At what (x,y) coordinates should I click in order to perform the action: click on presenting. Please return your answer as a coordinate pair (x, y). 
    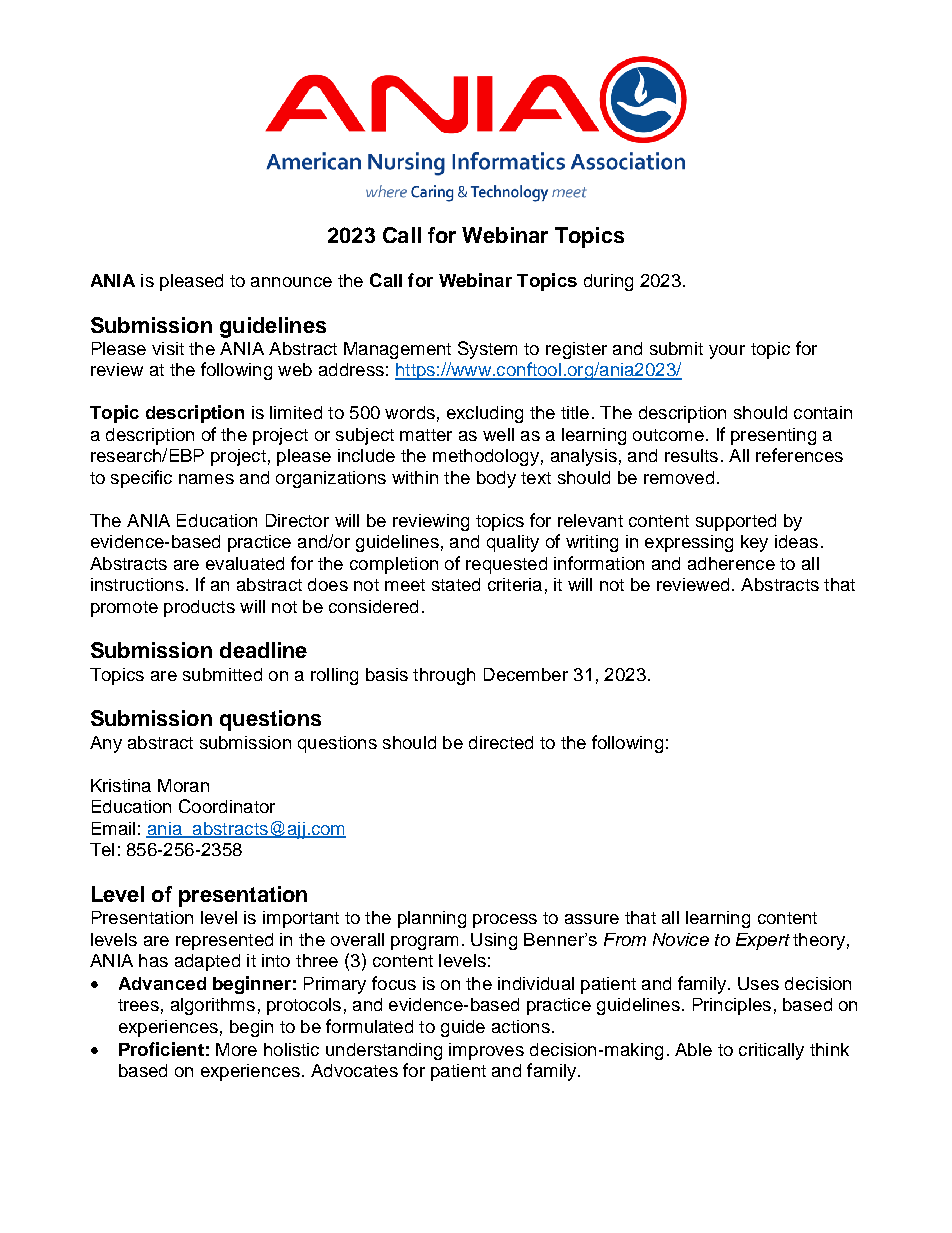
    Looking at the image, I should click on (773, 436).
